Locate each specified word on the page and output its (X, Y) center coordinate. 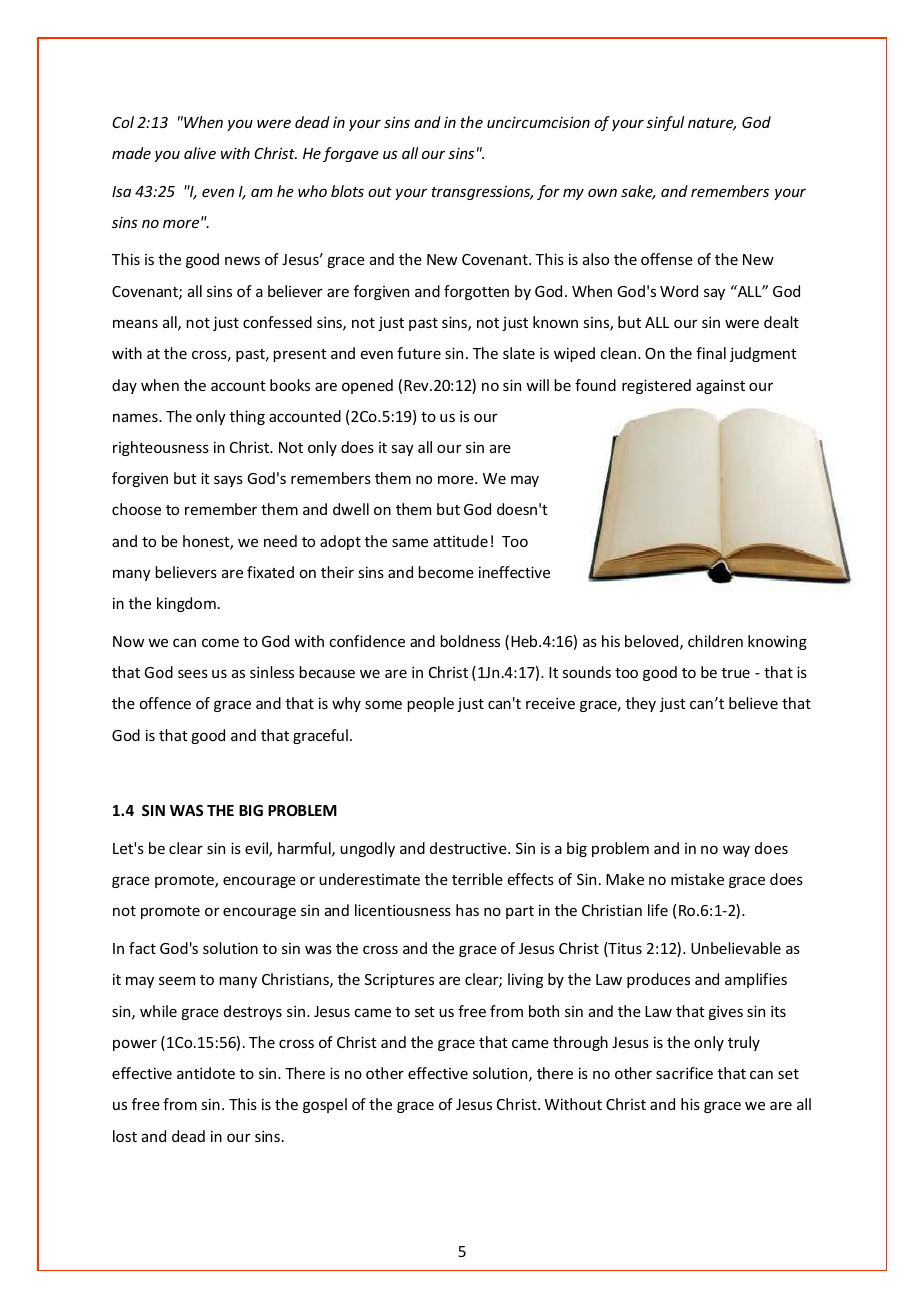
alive (200, 153)
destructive (469, 848)
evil (257, 849)
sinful (665, 123)
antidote (206, 1073)
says (228, 481)
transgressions (482, 192)
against (720, 387)
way (736, 851)
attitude (460, 541)
